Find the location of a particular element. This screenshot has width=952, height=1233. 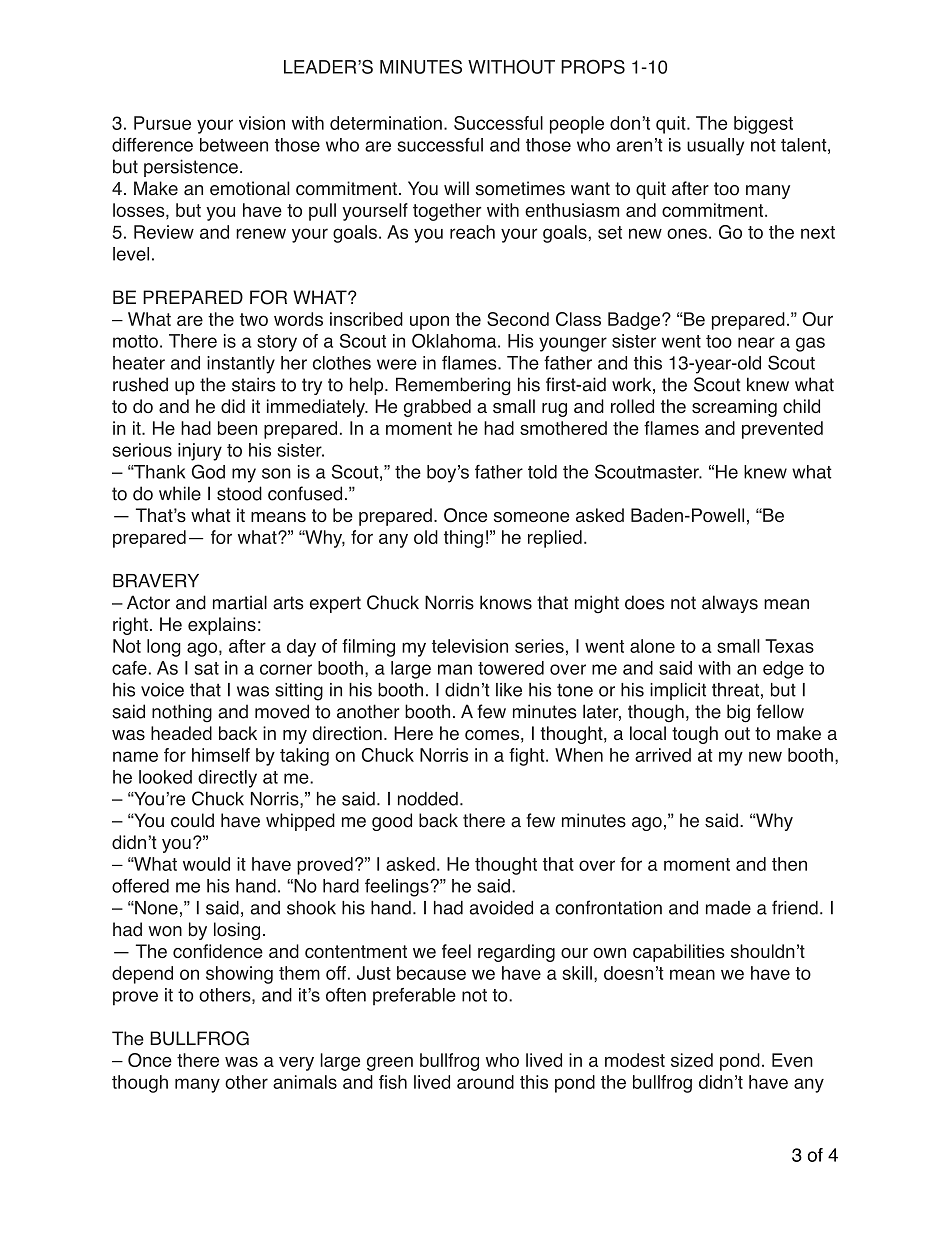

grabbed is located at coordinates (437, 408).
